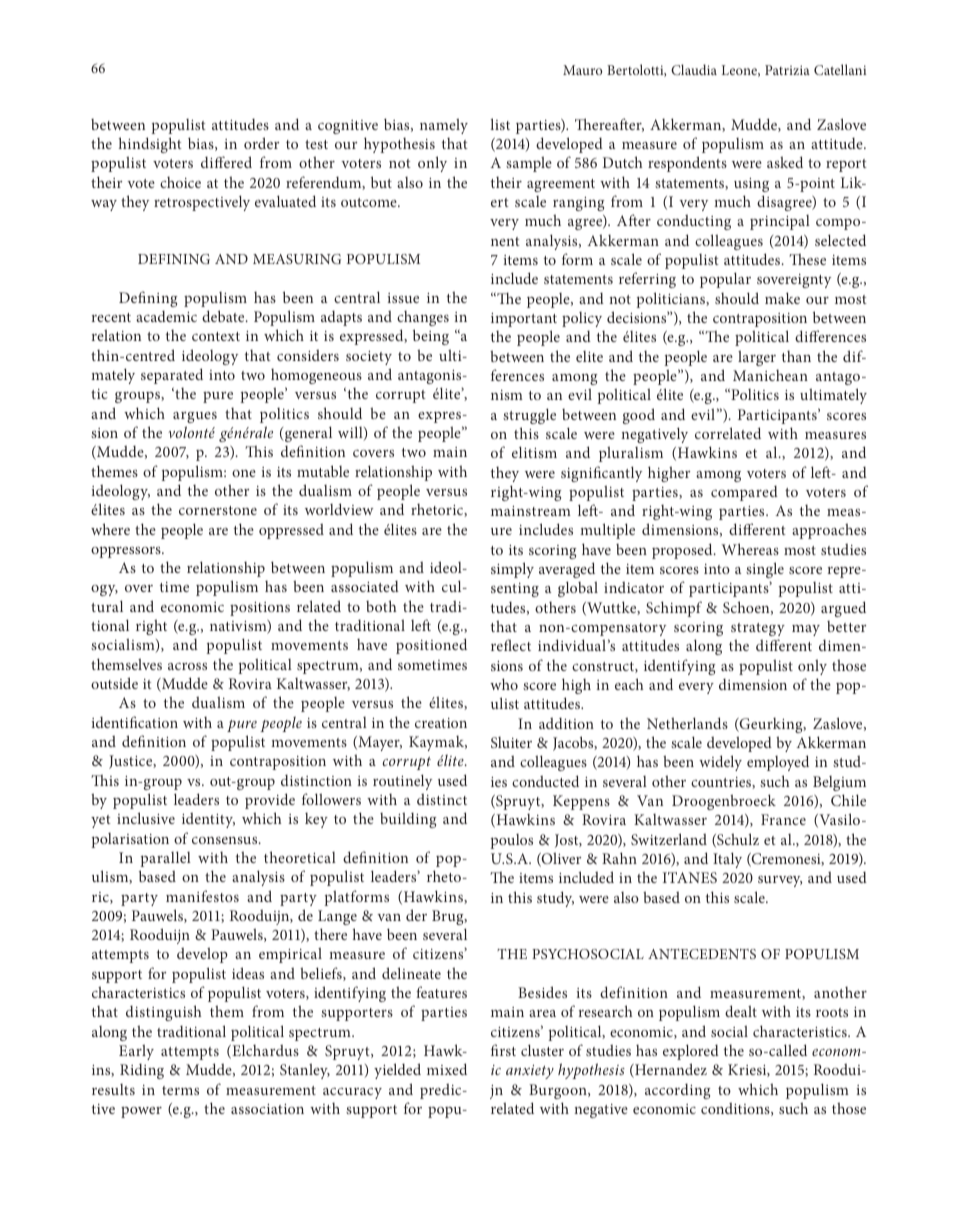  Describe the element at coordinates (765, 570) in the screenshot. I see `single` at that location.
